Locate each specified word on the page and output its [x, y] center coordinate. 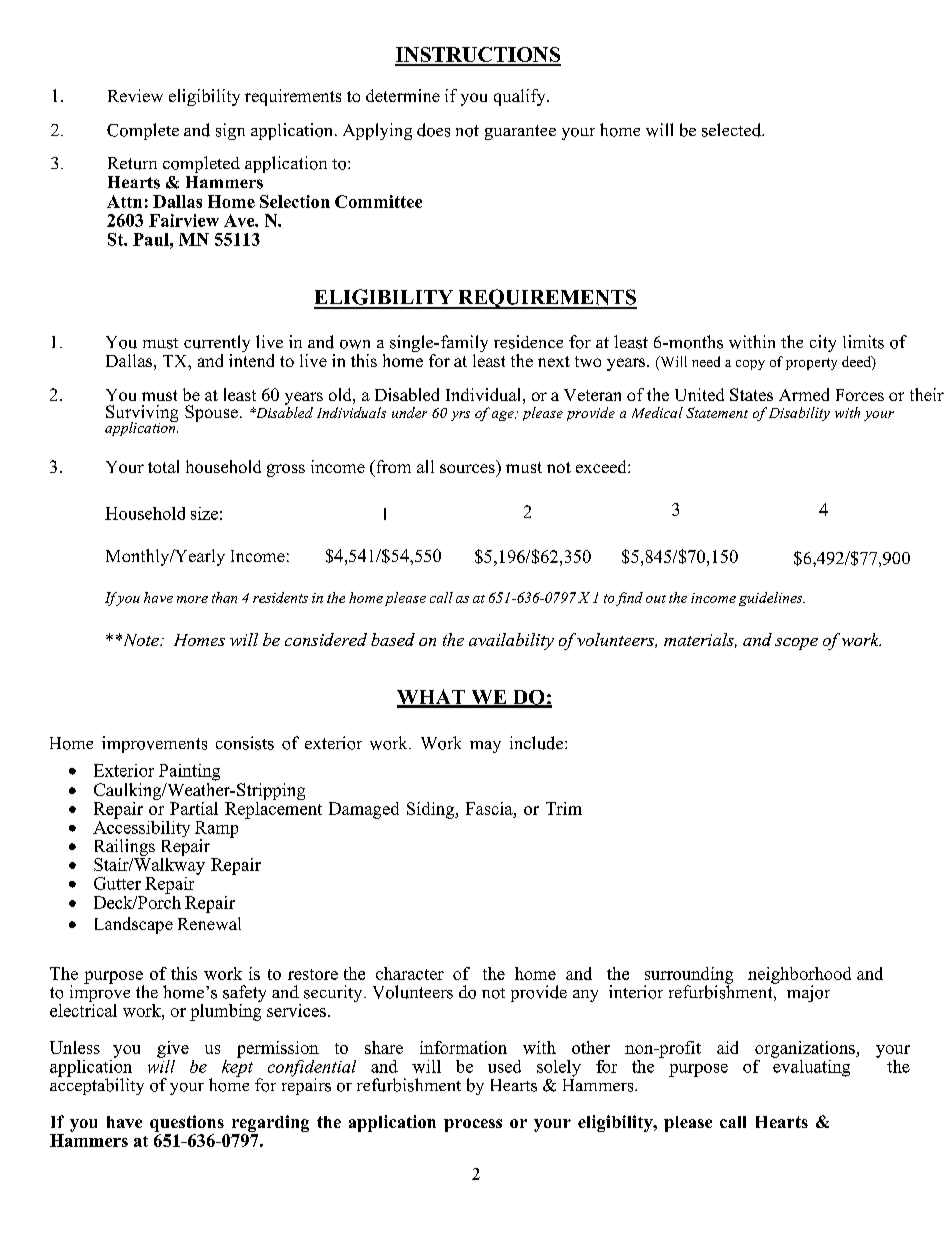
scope [796, 644]
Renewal [209, 923]
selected [733, 130]
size [204, 513]
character [410, 973]
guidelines [772, 599]
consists [245, 743]
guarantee [520, 132]
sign [230, 131]
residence [528, 342]
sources [467, 468]
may [485, 747]
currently [217, 345]
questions [187, 1123]
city [823, 343]
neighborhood [799, 976]
